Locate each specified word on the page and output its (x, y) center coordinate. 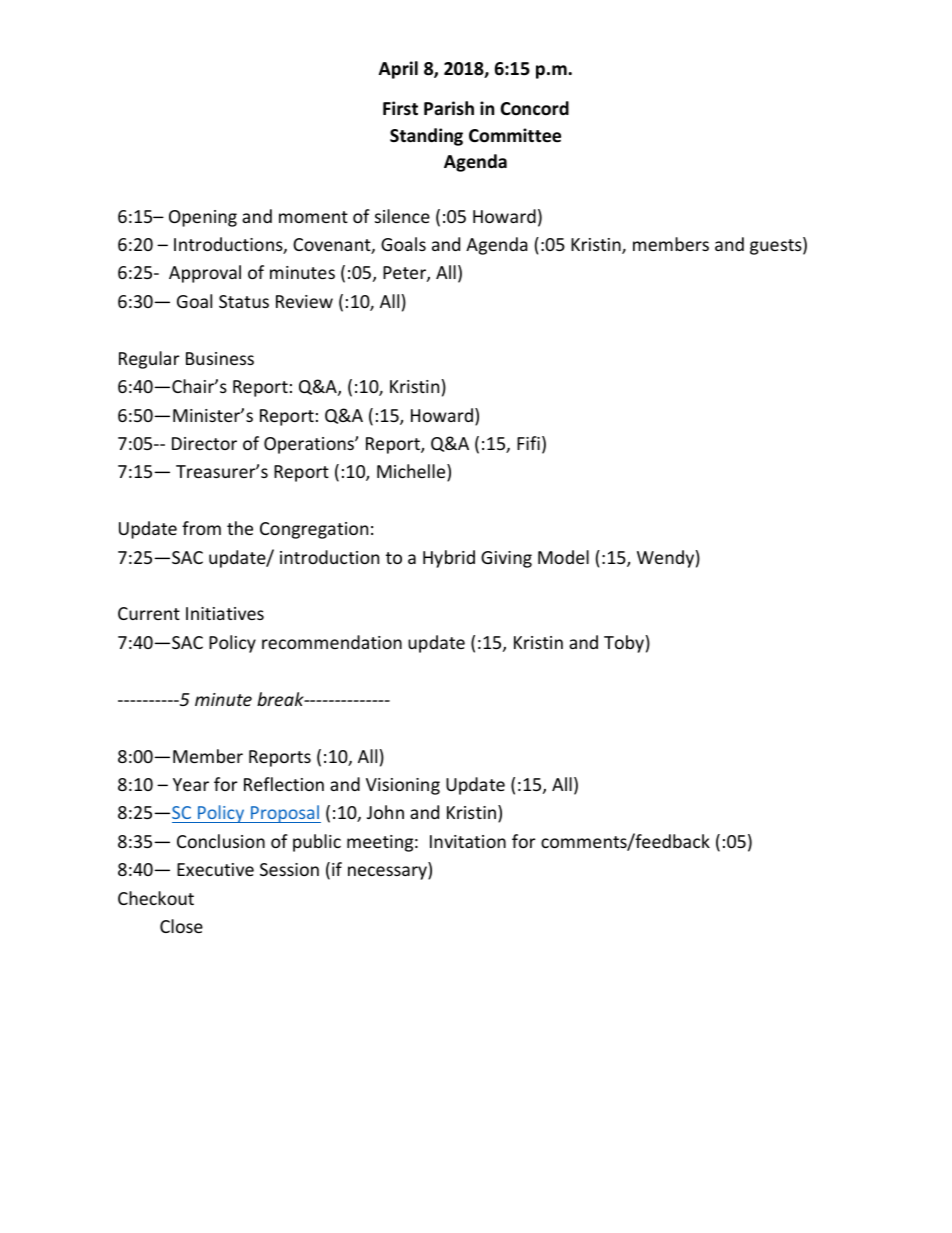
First (400, 108)
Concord (534, 108)
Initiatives (225, 613)
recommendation (332, 642)
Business (220, 358)
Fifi (528, 443)
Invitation (468, 841)
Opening (203, 218)
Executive (215, 869)
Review (304, 301)
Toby (624, 644)
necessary (388, 873)
